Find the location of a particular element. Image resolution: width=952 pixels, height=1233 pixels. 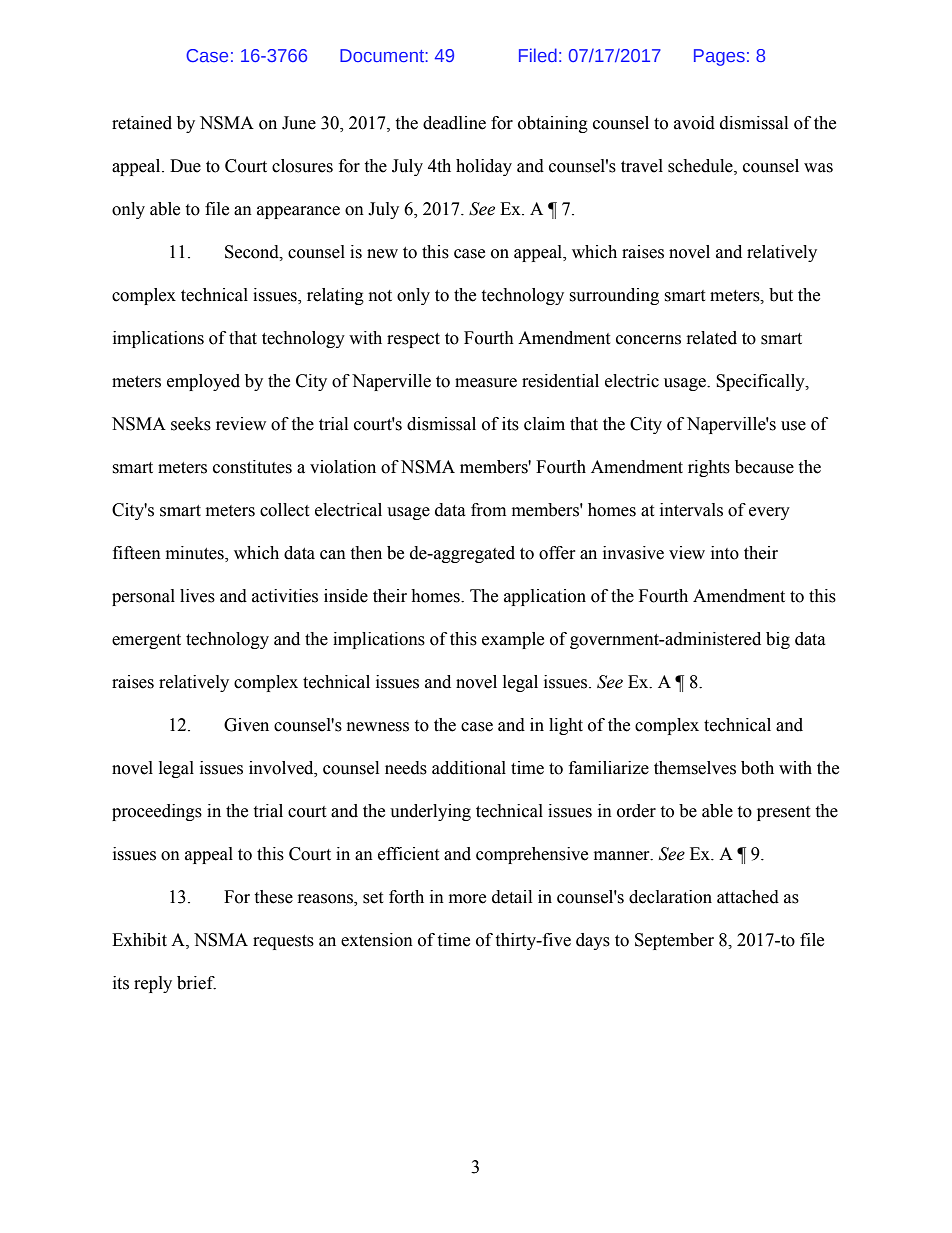

emergent is located at coordinates (146, 641).
